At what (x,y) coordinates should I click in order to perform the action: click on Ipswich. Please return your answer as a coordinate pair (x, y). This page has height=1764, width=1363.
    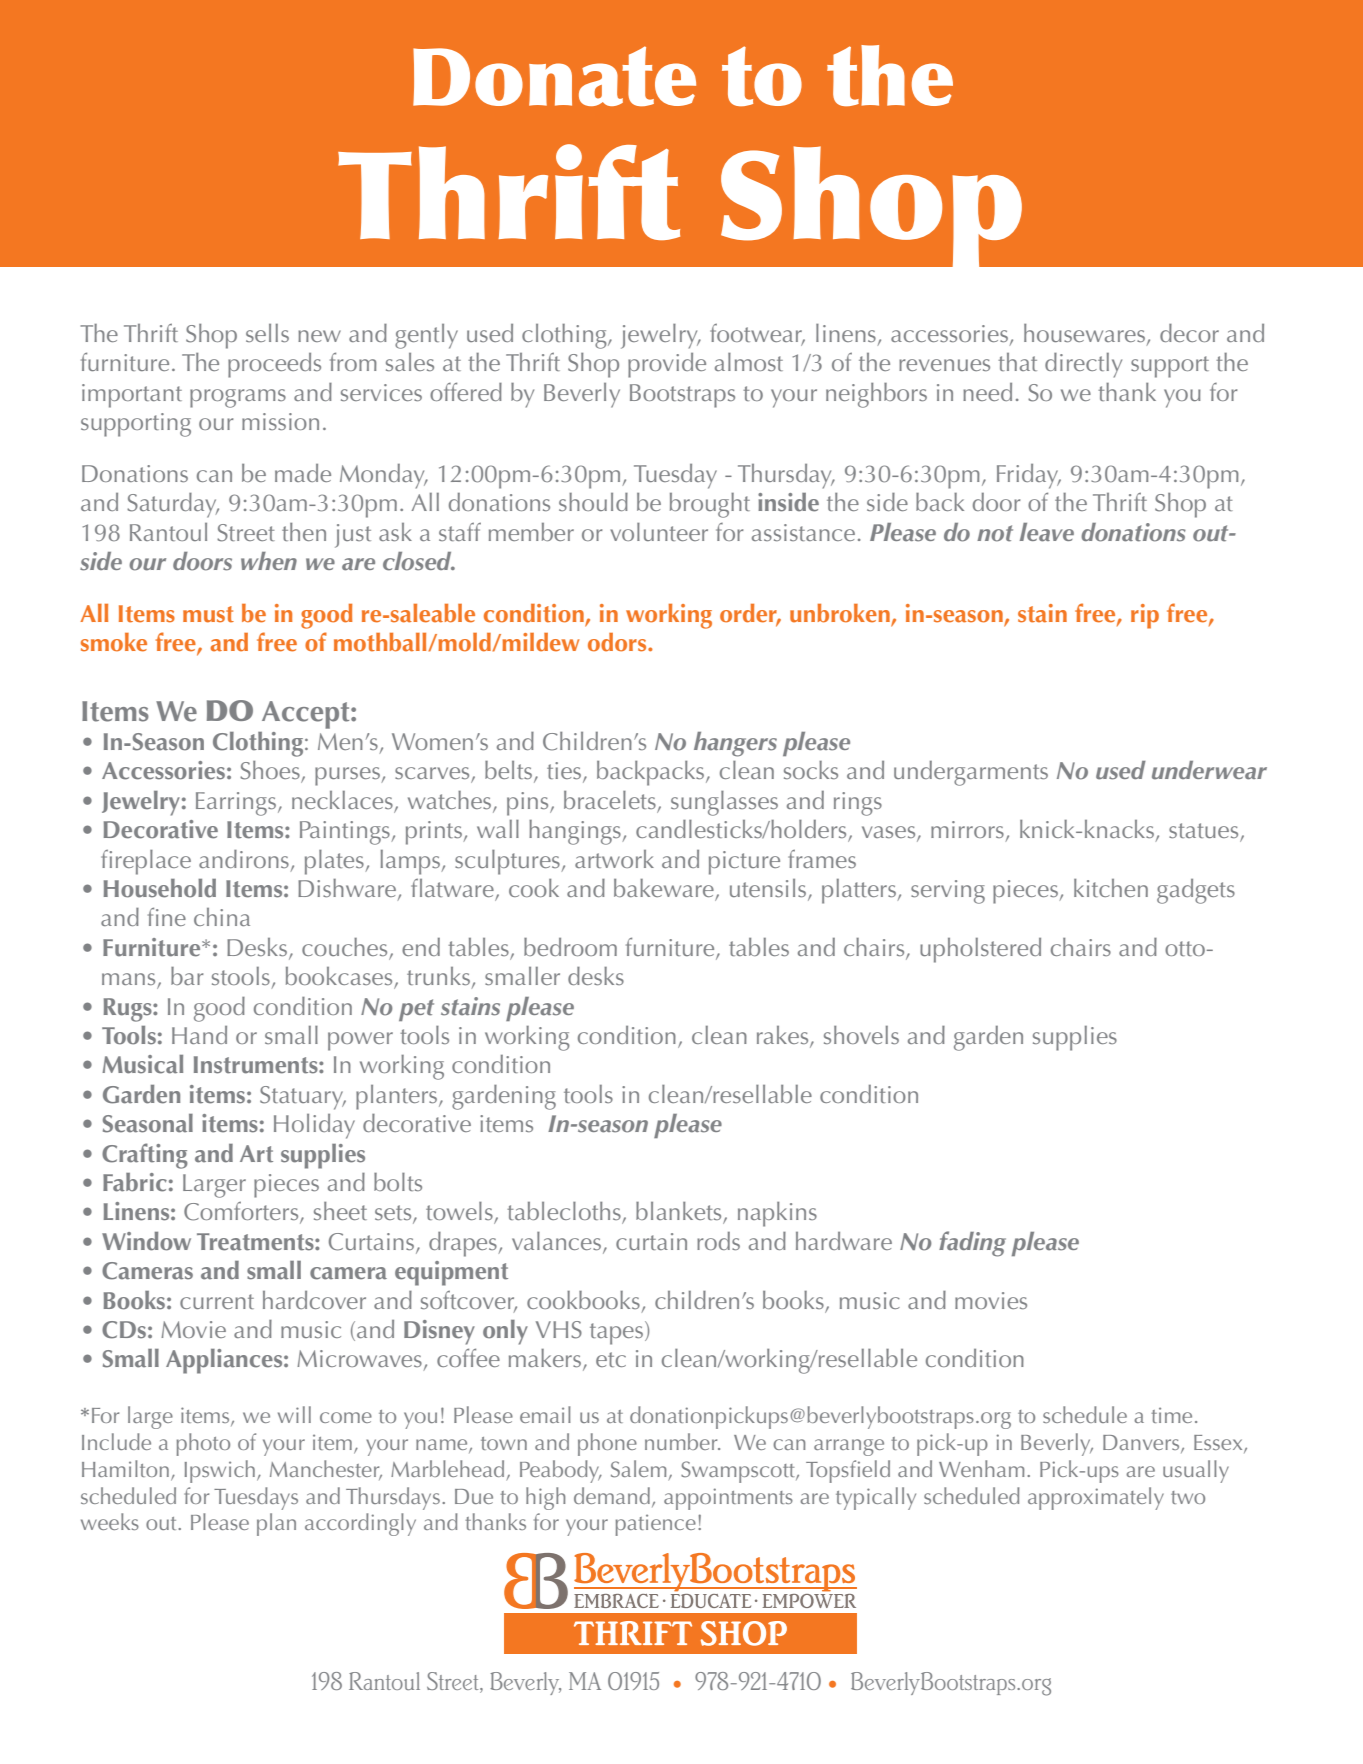
    Looking at the image, I should click on (220, 1471).
